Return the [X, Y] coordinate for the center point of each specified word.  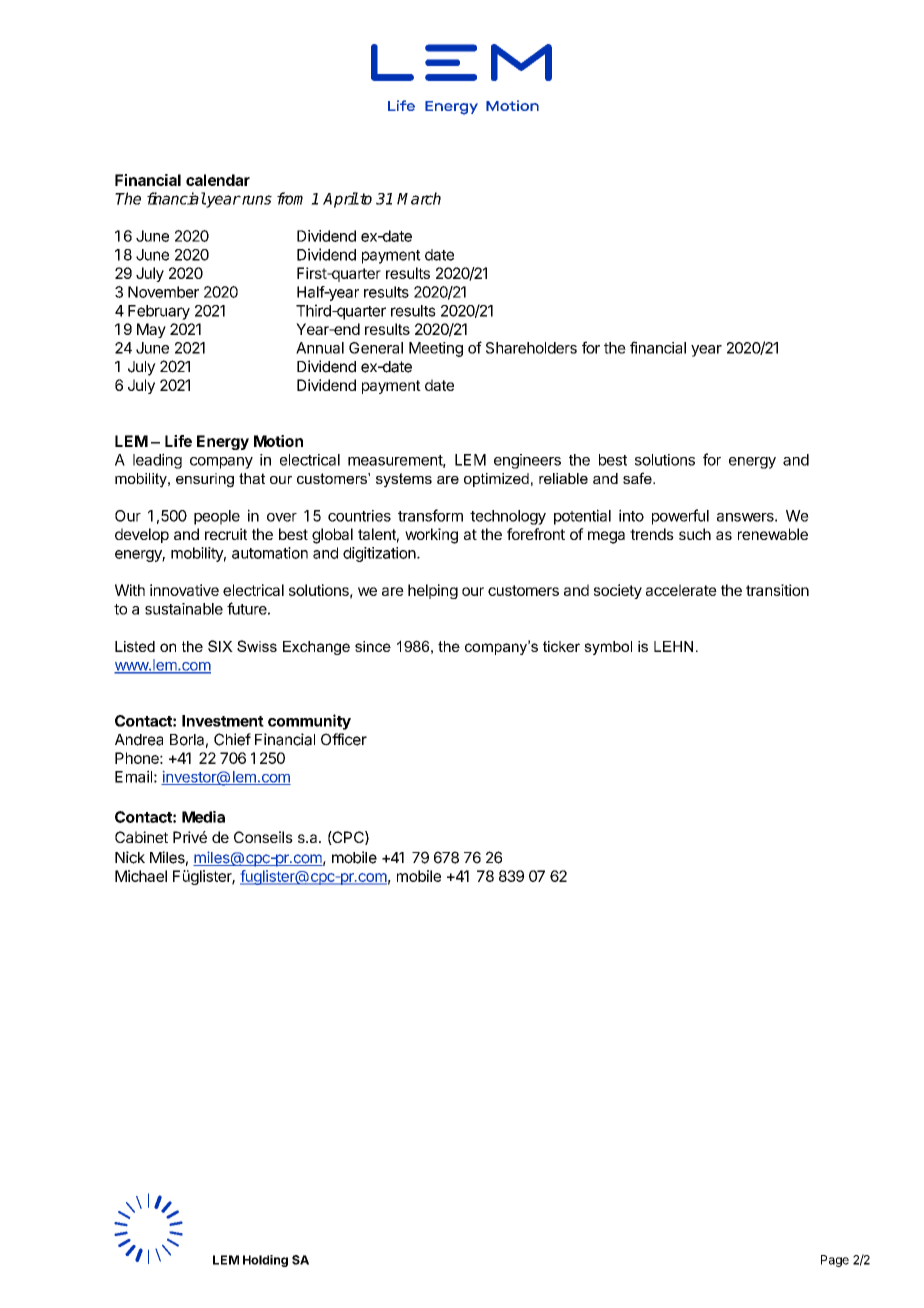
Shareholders [531, 348]
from [290, 198]
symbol [608, 648]
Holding [265, 1261]
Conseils [263, 837]
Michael [141, 876]
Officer [344, 739]
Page [835, 1261]
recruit [226, 534]
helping [433, 591]
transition [777, 590]
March [419, 198]
